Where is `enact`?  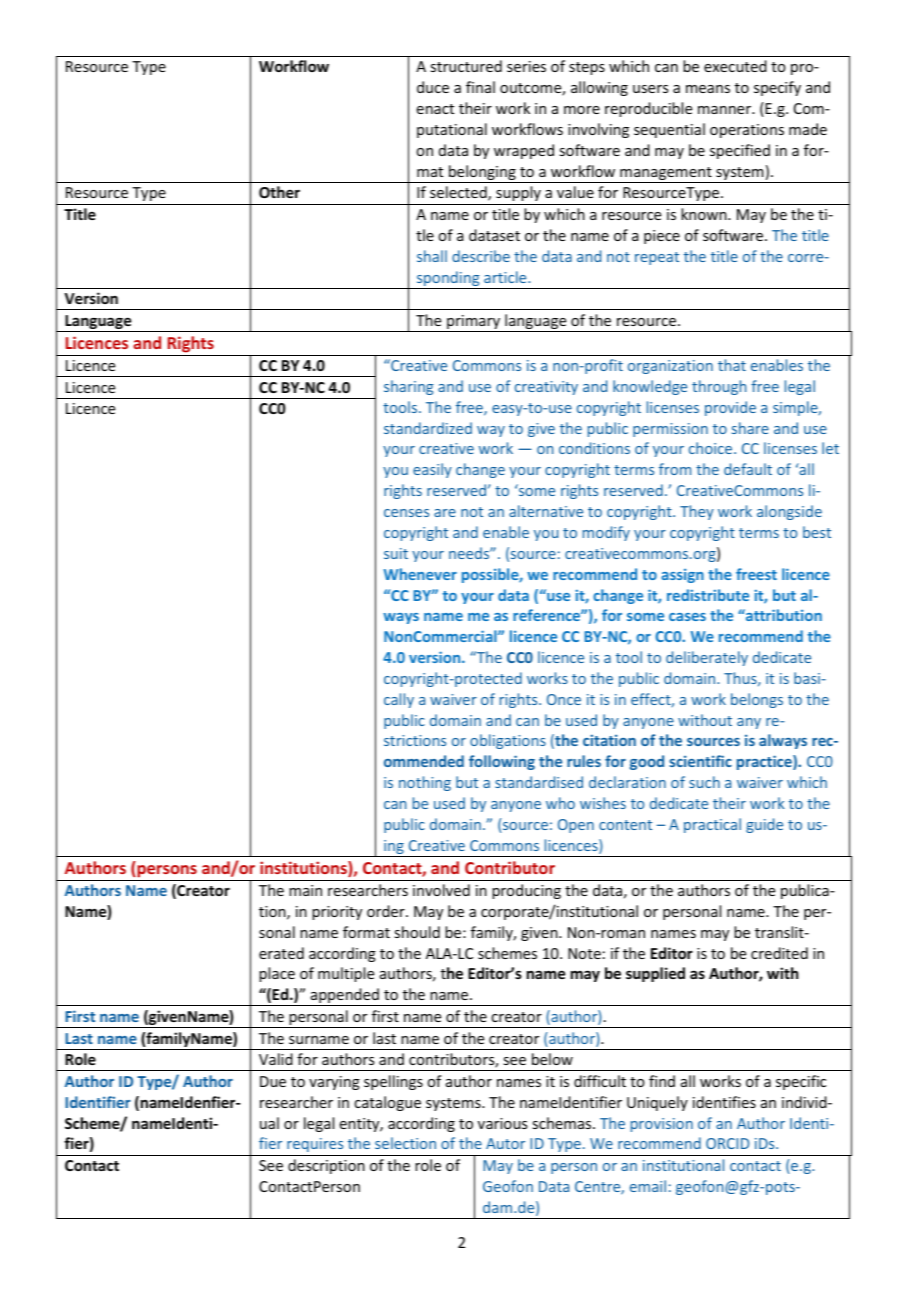 enact is located at coordinates (435, 109).
